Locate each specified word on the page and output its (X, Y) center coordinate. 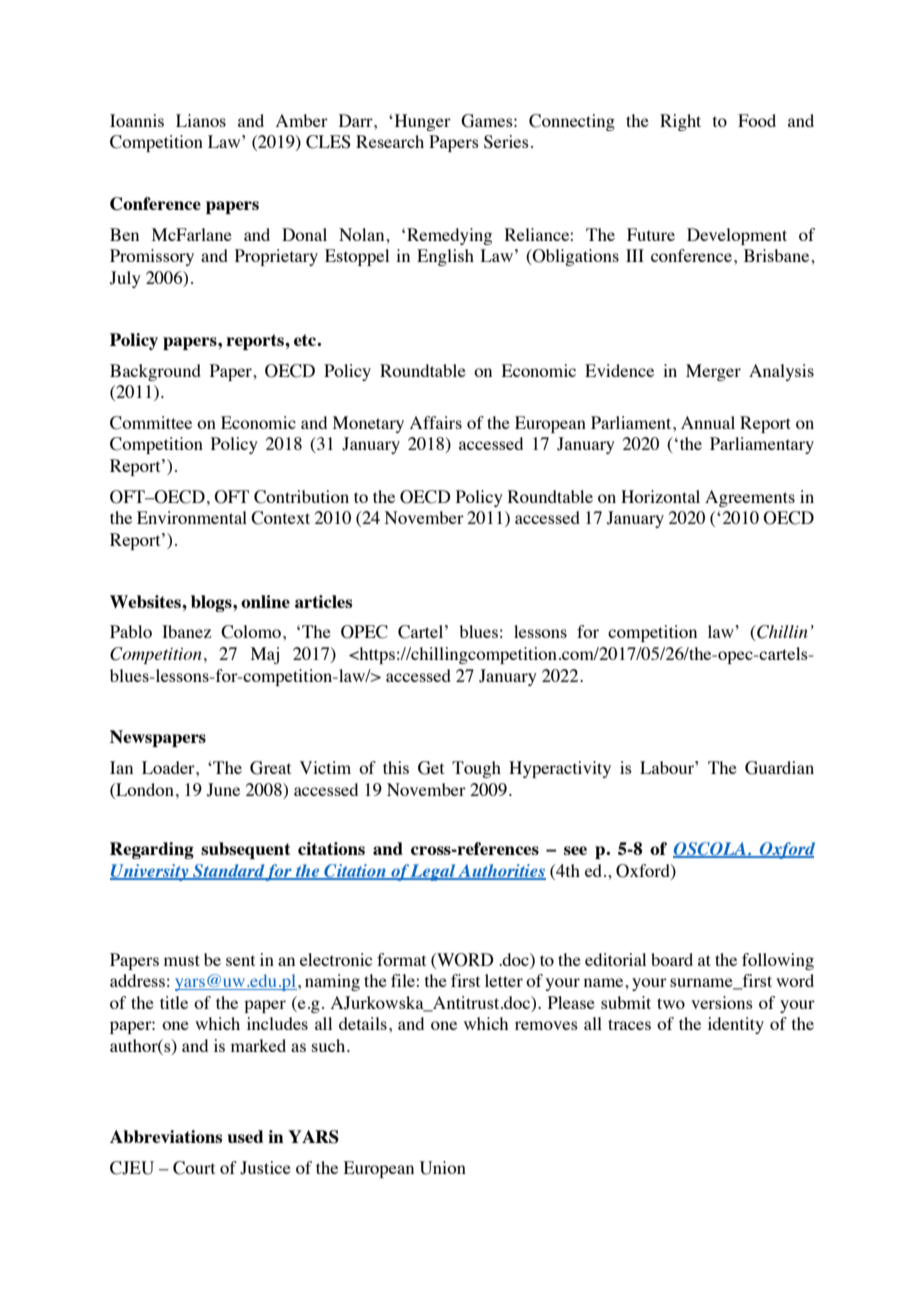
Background (155, 372)
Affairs (436, 422)
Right (680, 122)
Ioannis (137, 120)
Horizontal (660, 496)
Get (431, 768)
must (182, 960)
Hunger (421, 122)
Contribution (301, 497)
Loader (169, 767)
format (401, 959)
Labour (668, 767)
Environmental (192, 517)
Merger (713, 372)
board (672, 959)
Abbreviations (166, 1136)
